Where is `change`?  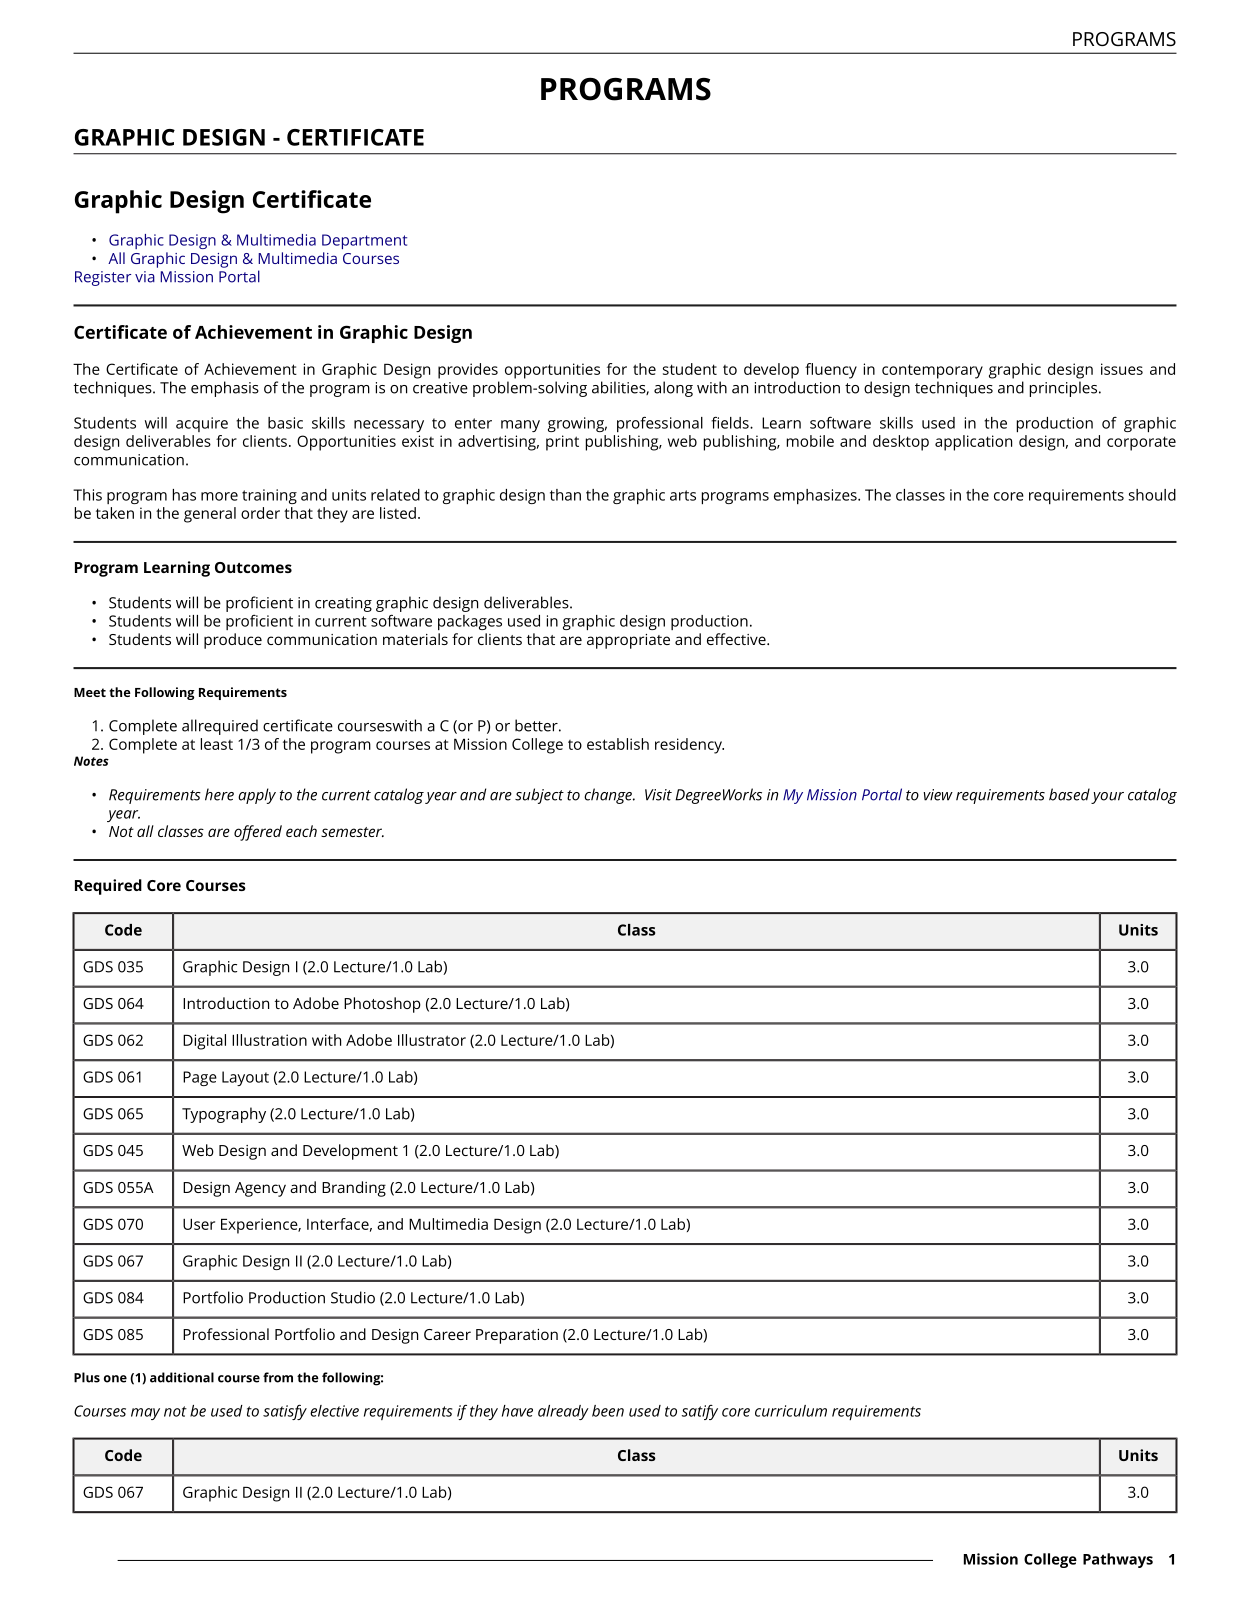 change is located at coordinates (609, 796).
